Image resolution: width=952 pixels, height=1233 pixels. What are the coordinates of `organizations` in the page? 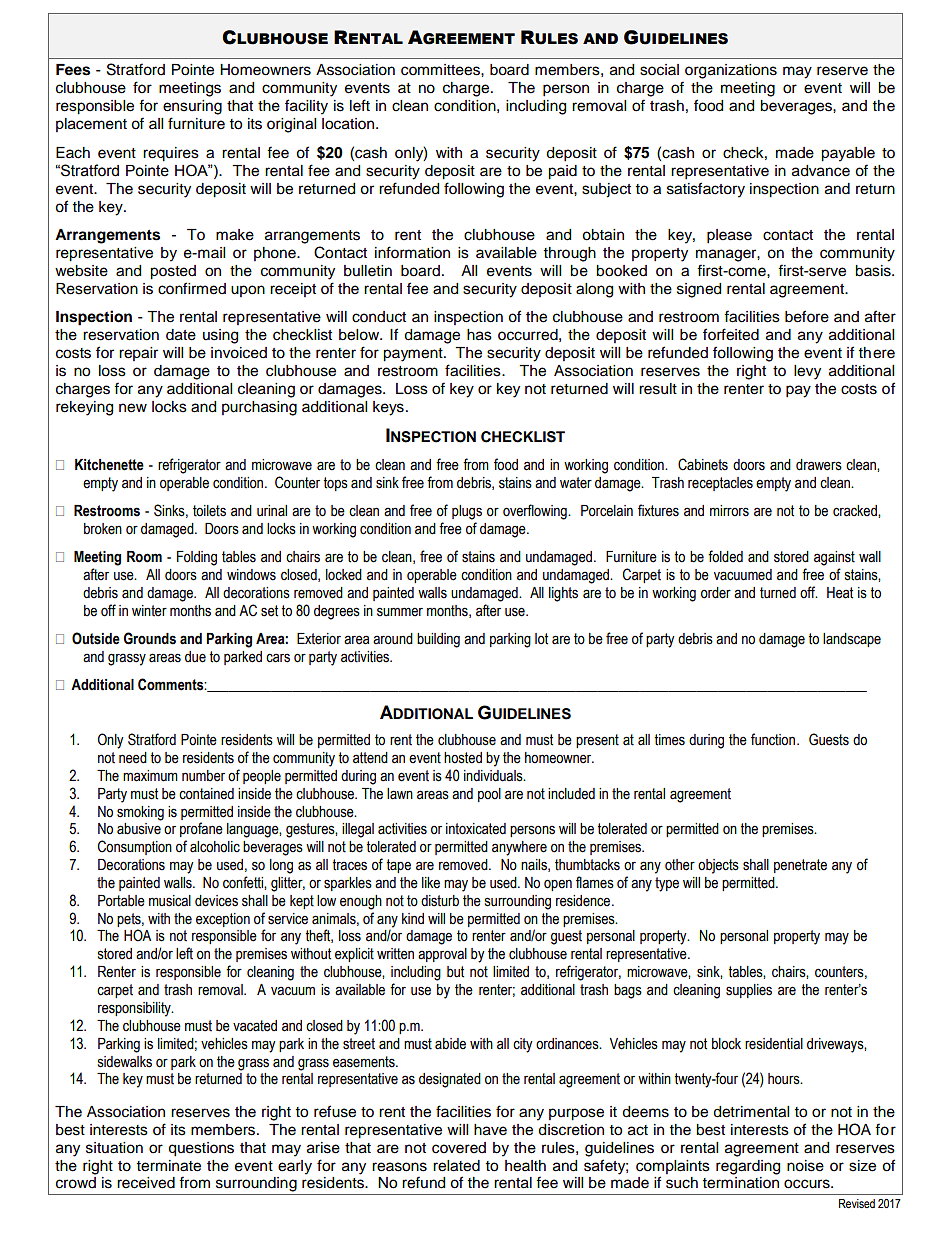 It's located at (731, 71).
